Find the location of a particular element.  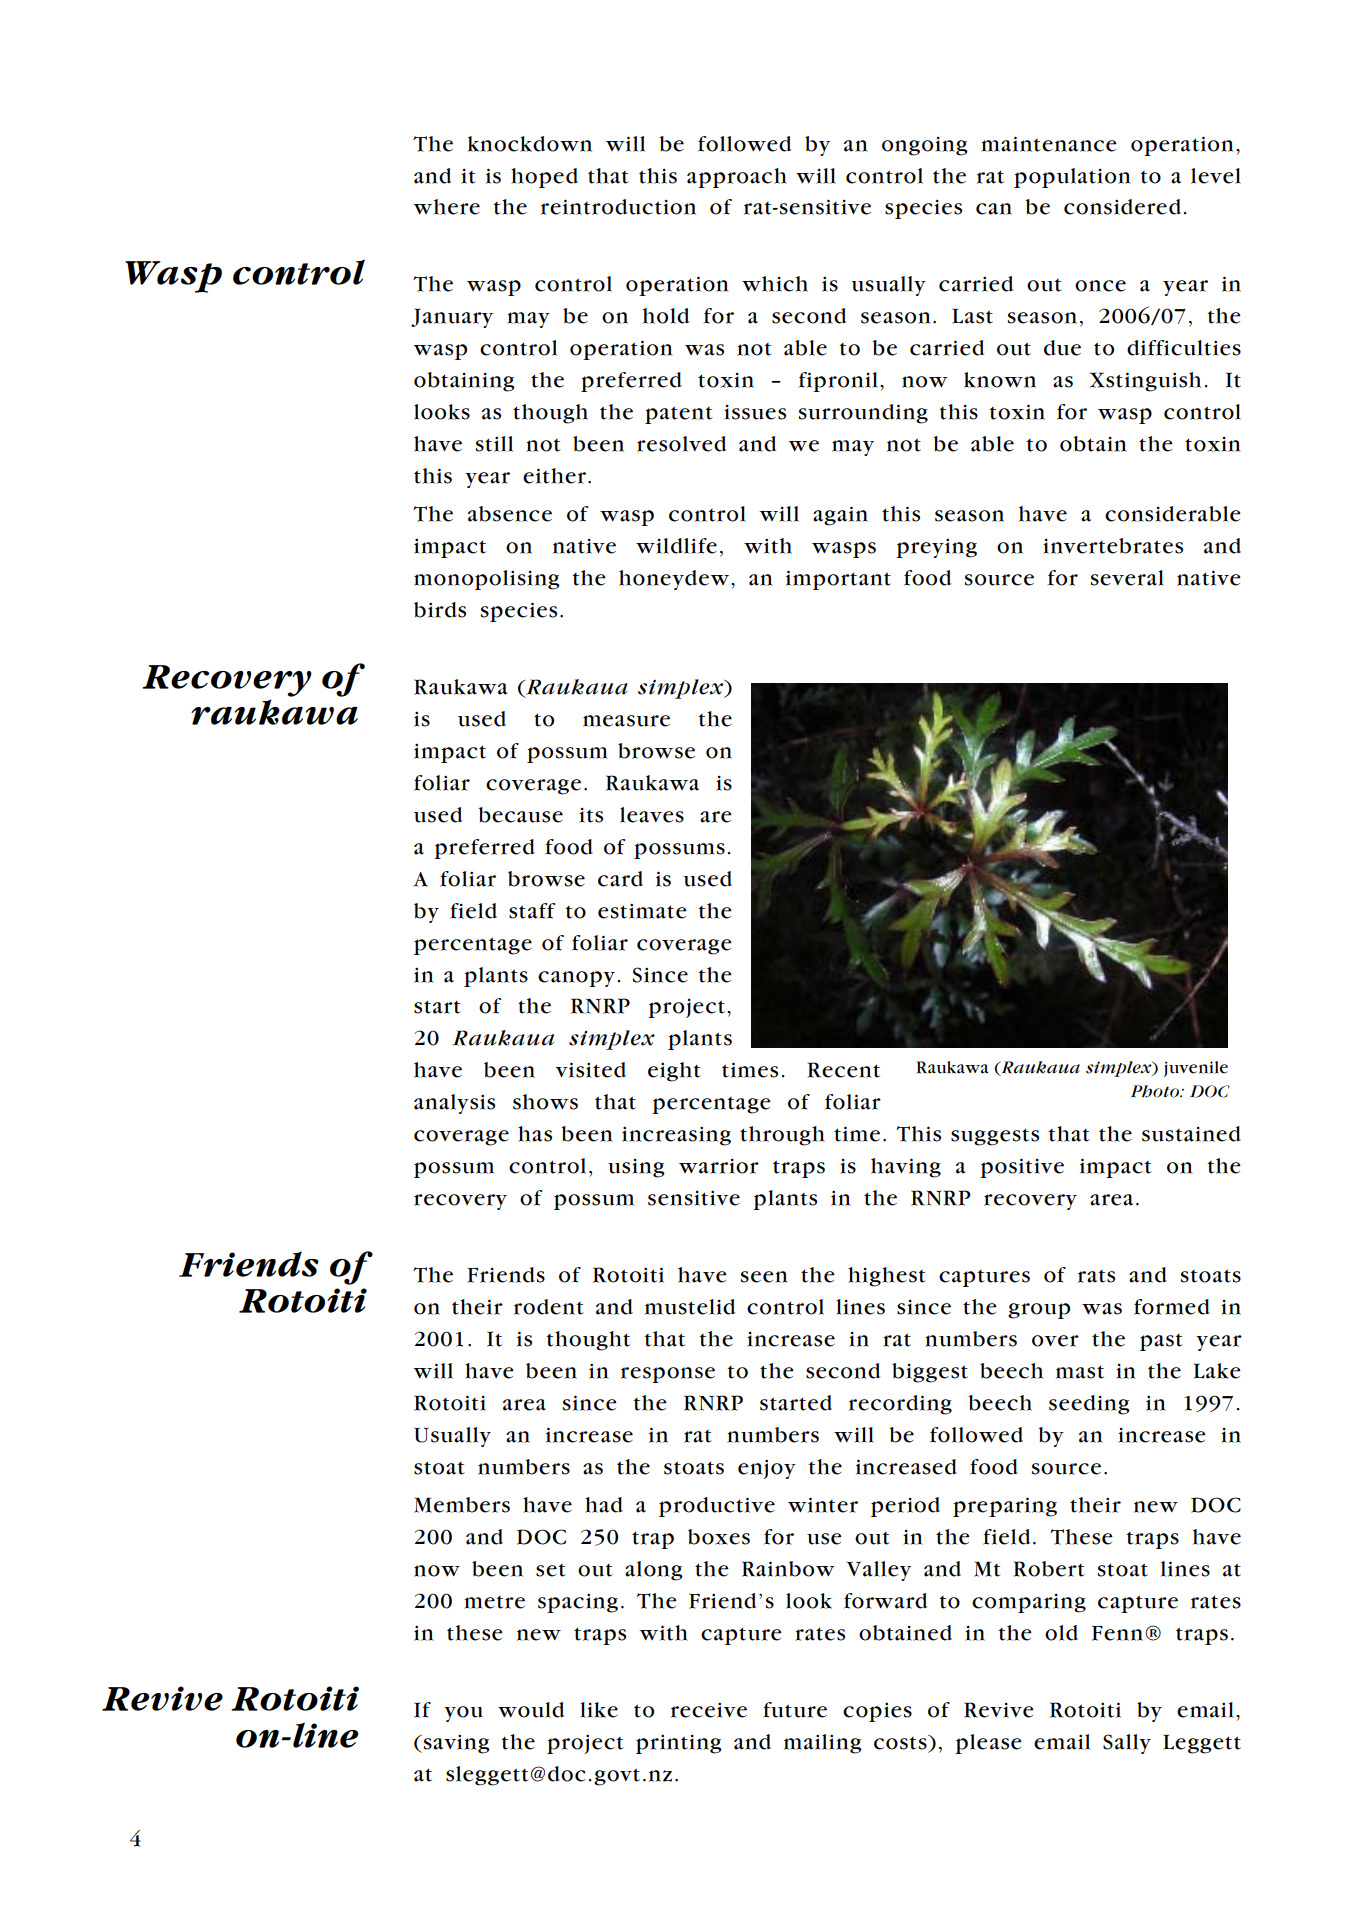

important is located at coordinates (838, 580).
